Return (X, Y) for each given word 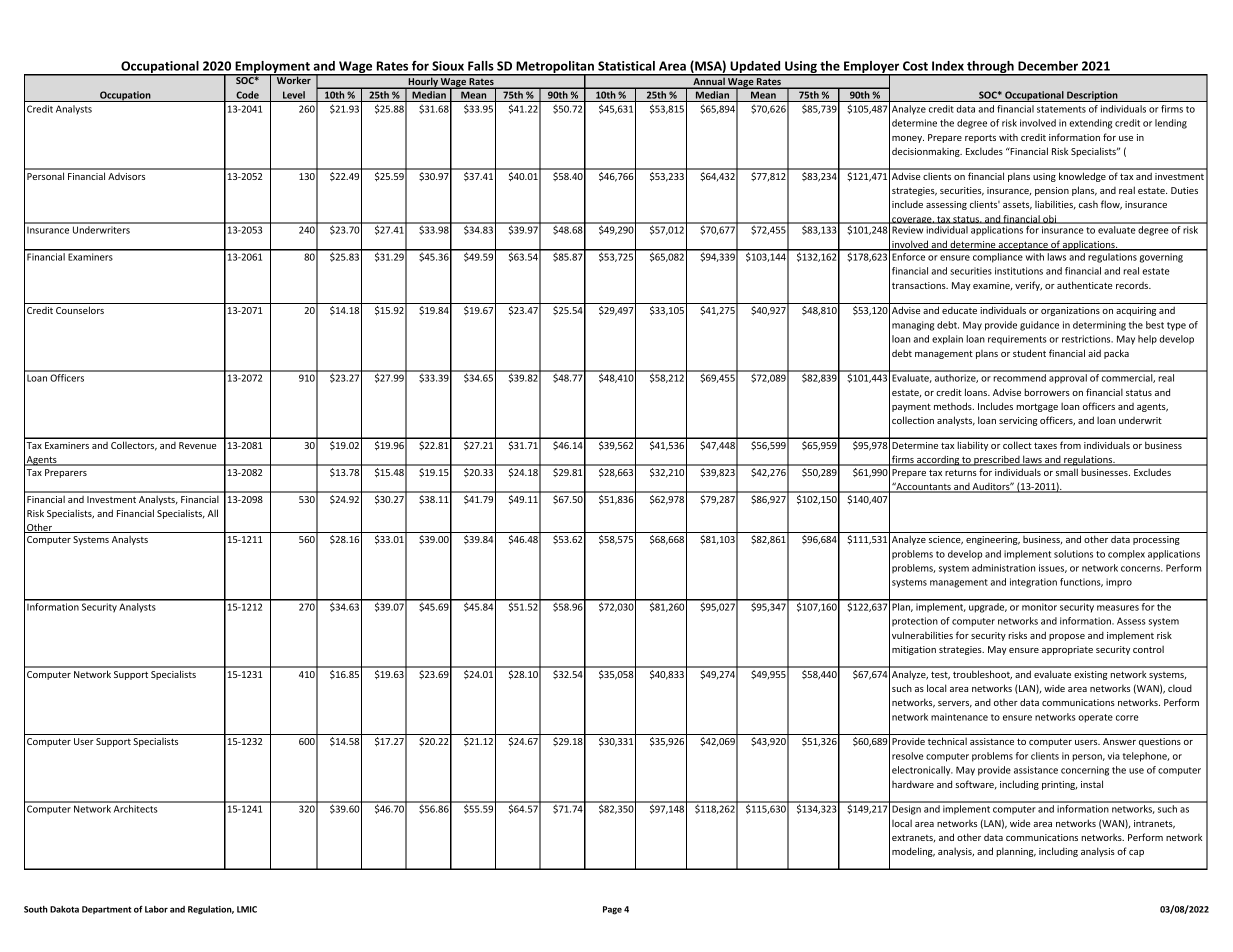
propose (1067, 637)
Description (1092, 96)
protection (915, 621)
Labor (156, 909)
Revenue (197, 445)
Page (612, 910)
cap (1136, 853)
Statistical (626, 66)
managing (913, 326)
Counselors (80, 310)
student (1029, 353)
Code (247, 95)
